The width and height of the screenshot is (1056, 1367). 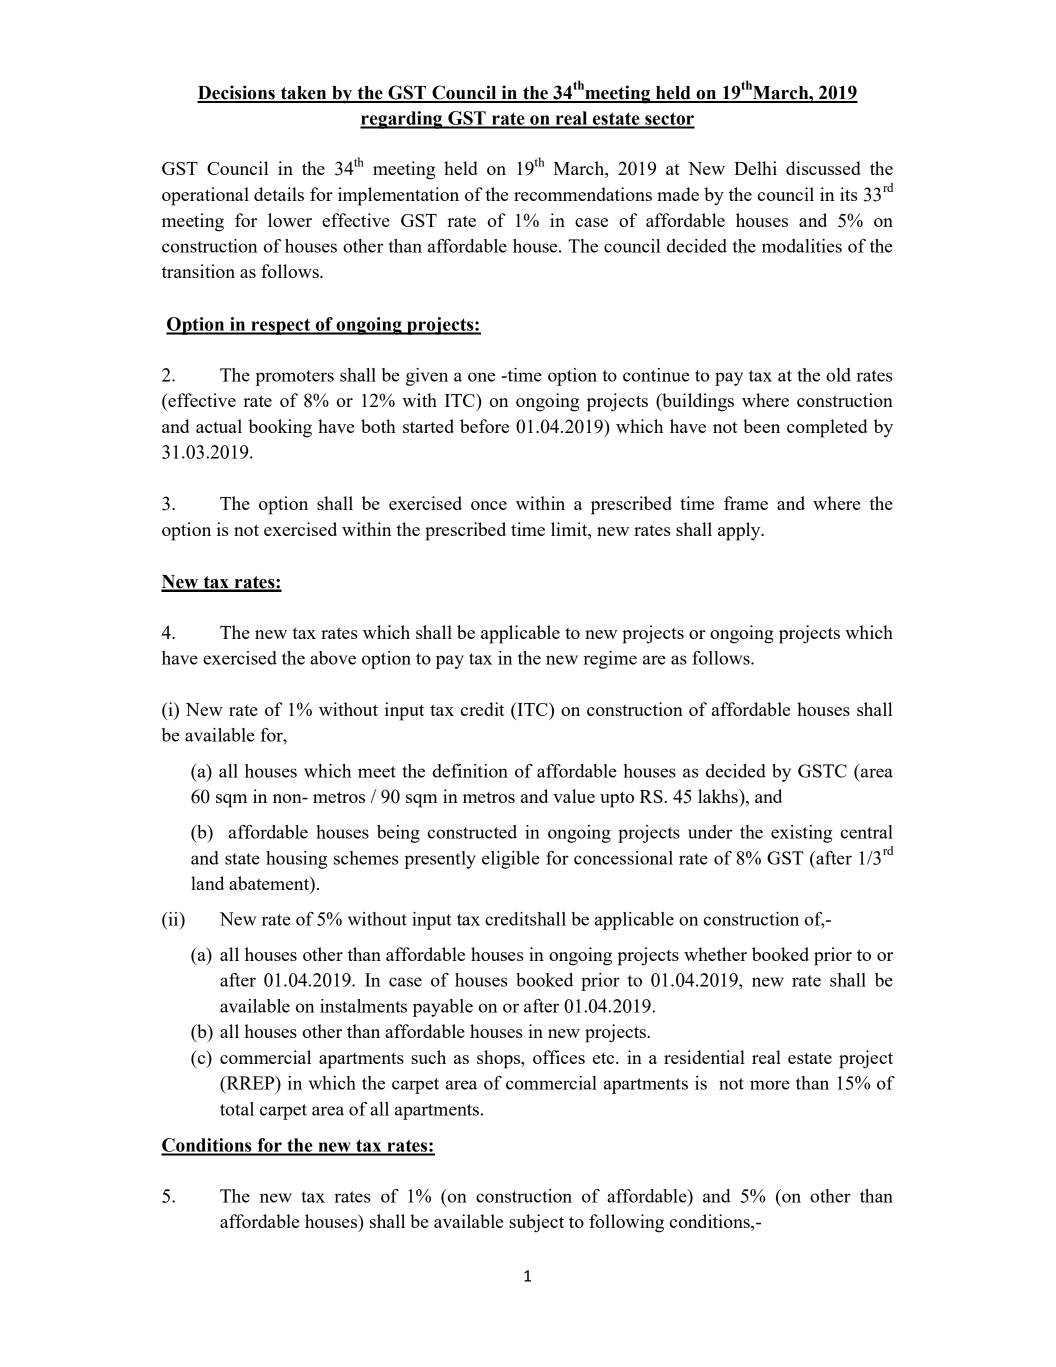 I want to click on apply, so click(x=740, y=531).
